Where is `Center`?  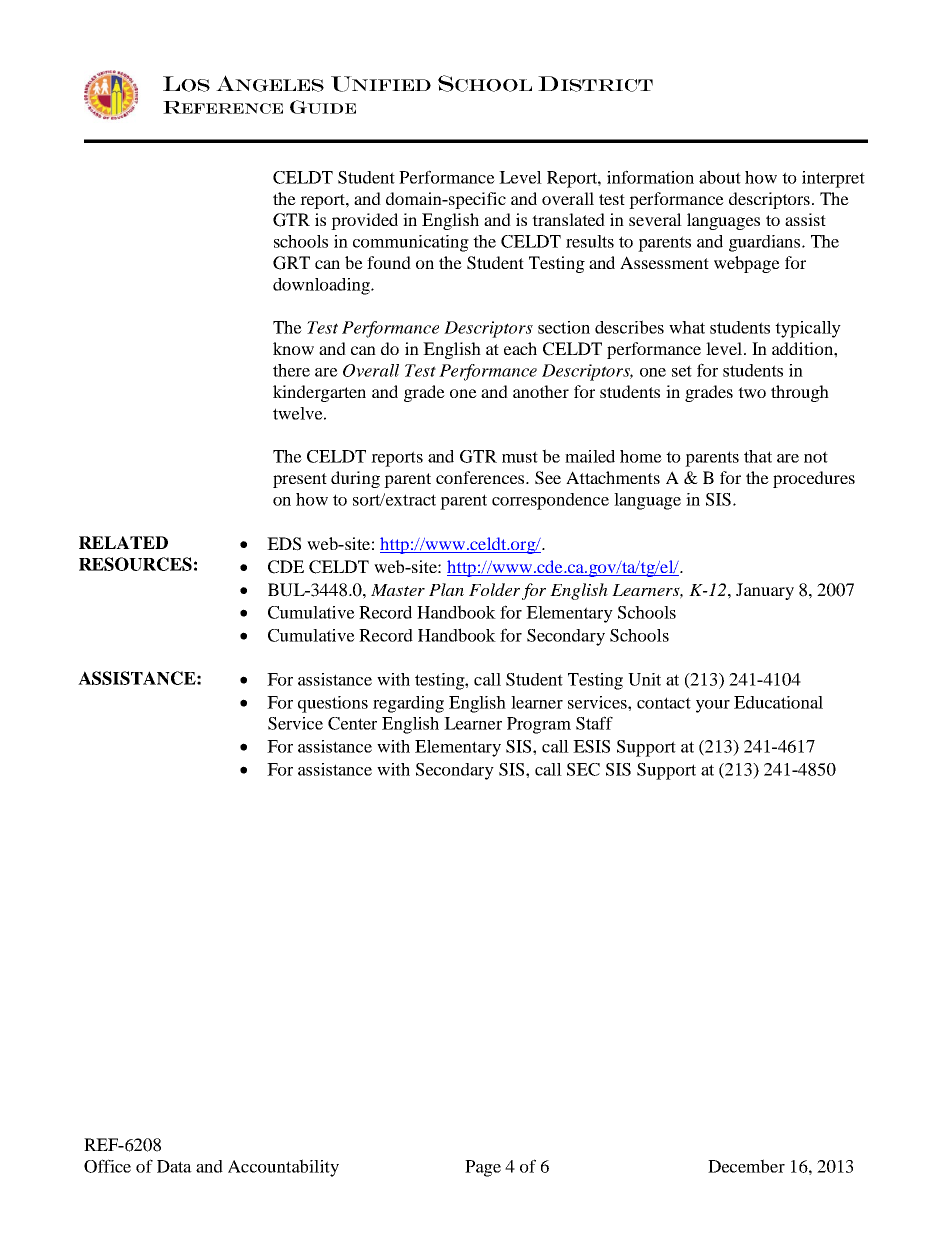 Center is located at coordinates (352, 723).
